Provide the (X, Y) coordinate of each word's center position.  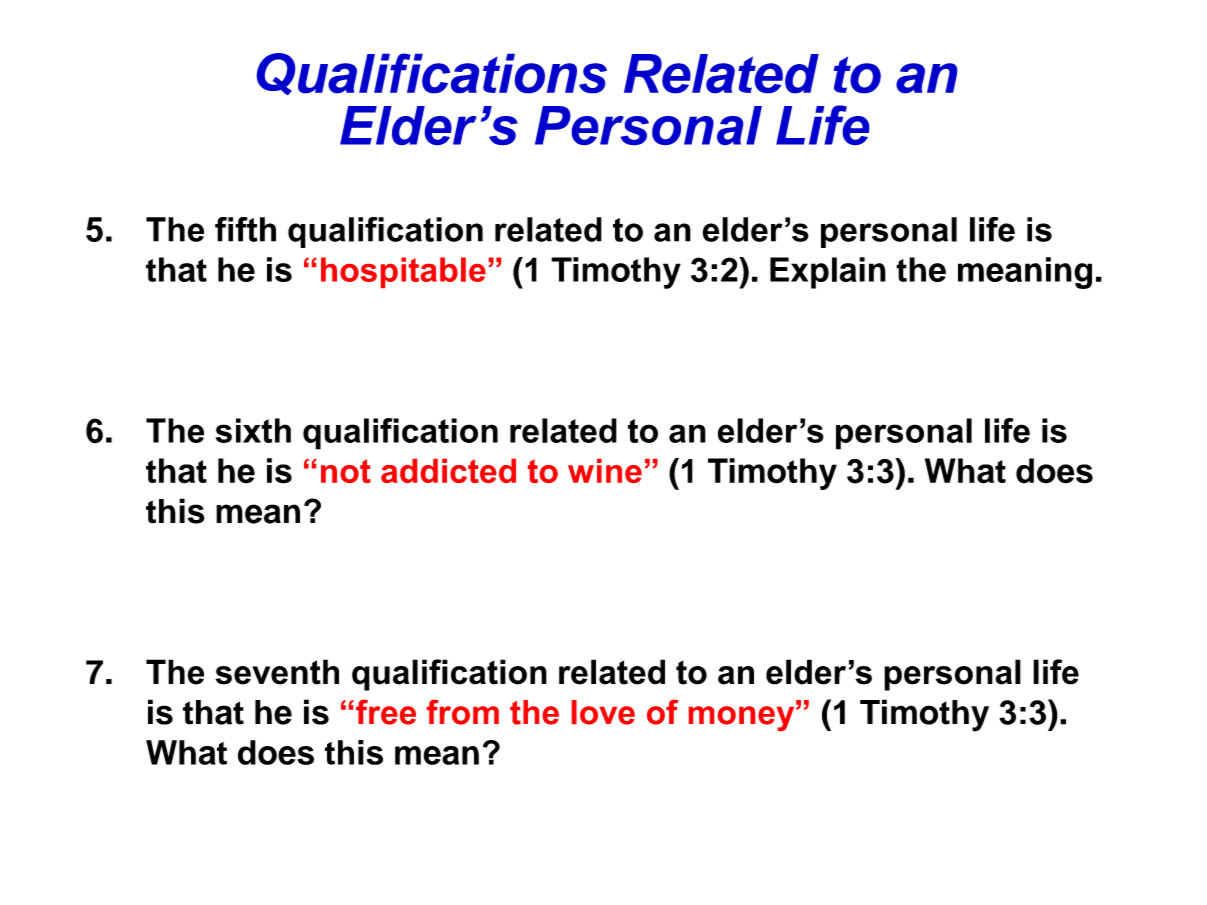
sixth (253, 430)
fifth (245, 229)
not (346, 471)
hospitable (403, 272)
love (603, 712)
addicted (448, 471)
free (386, 712)
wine (605, 471)
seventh (277, 672)
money (743, 717)
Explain (828, 273)
